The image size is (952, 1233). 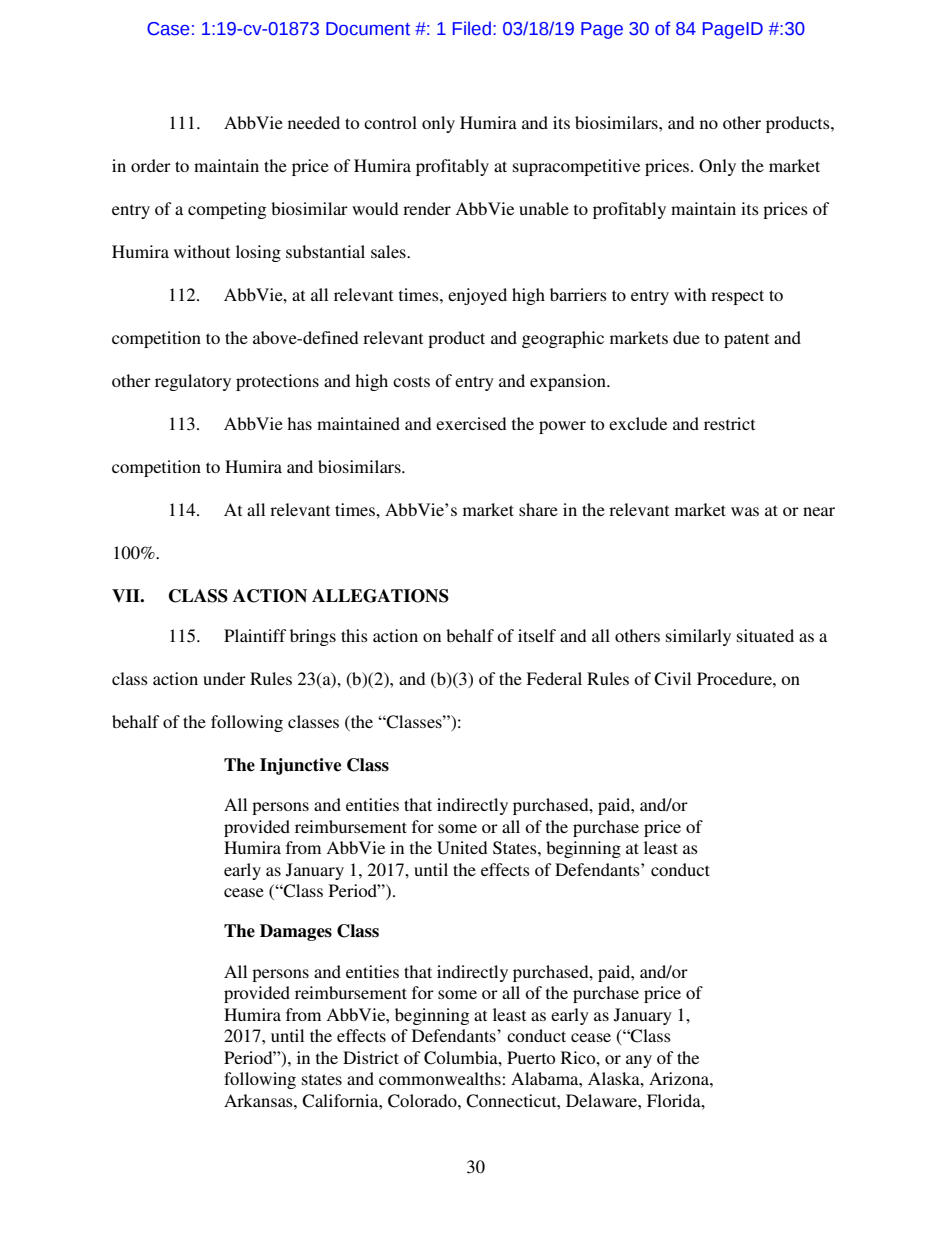 I want to click on exercised, so click(x=471, y=423).
